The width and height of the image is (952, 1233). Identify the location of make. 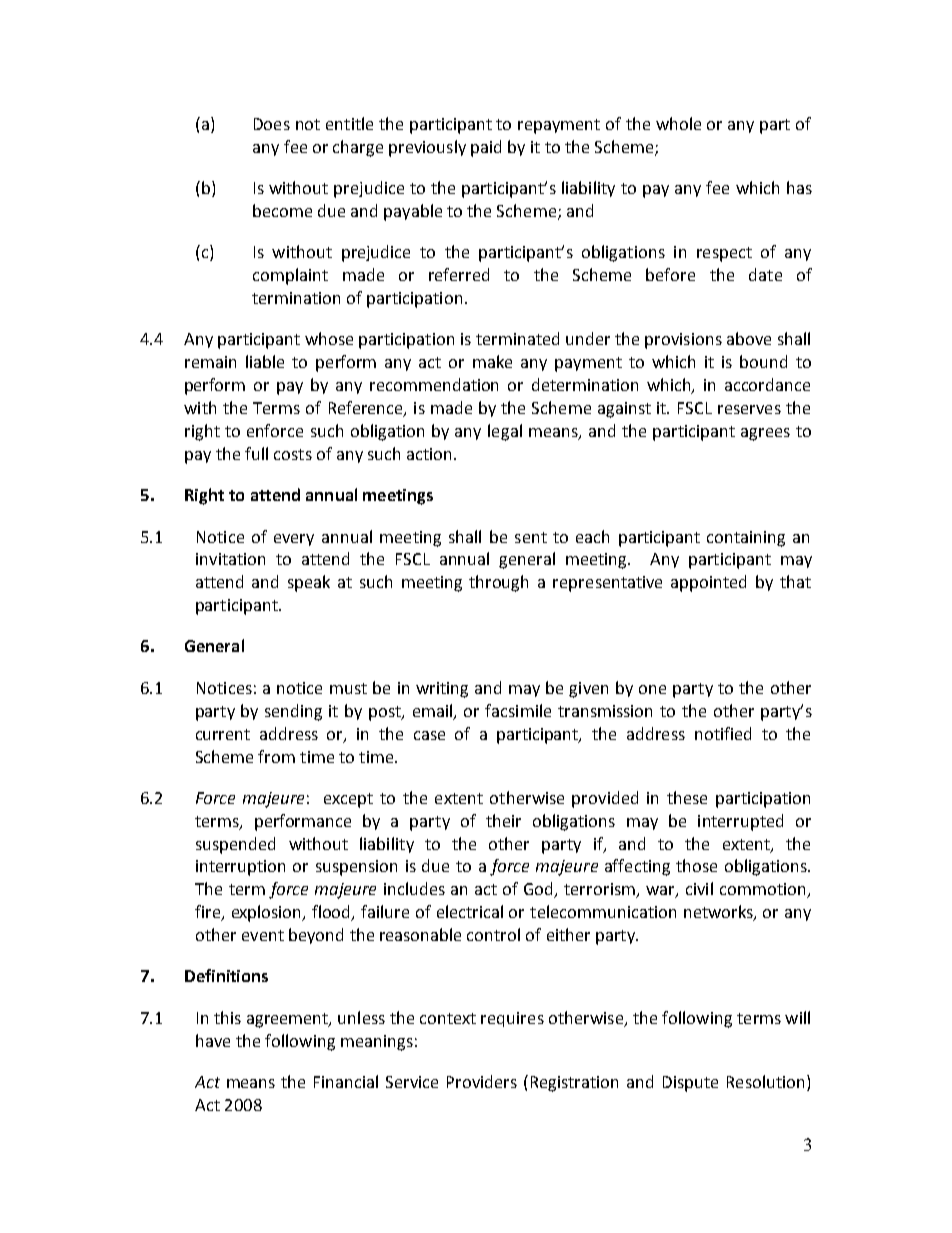
(492, 361).
